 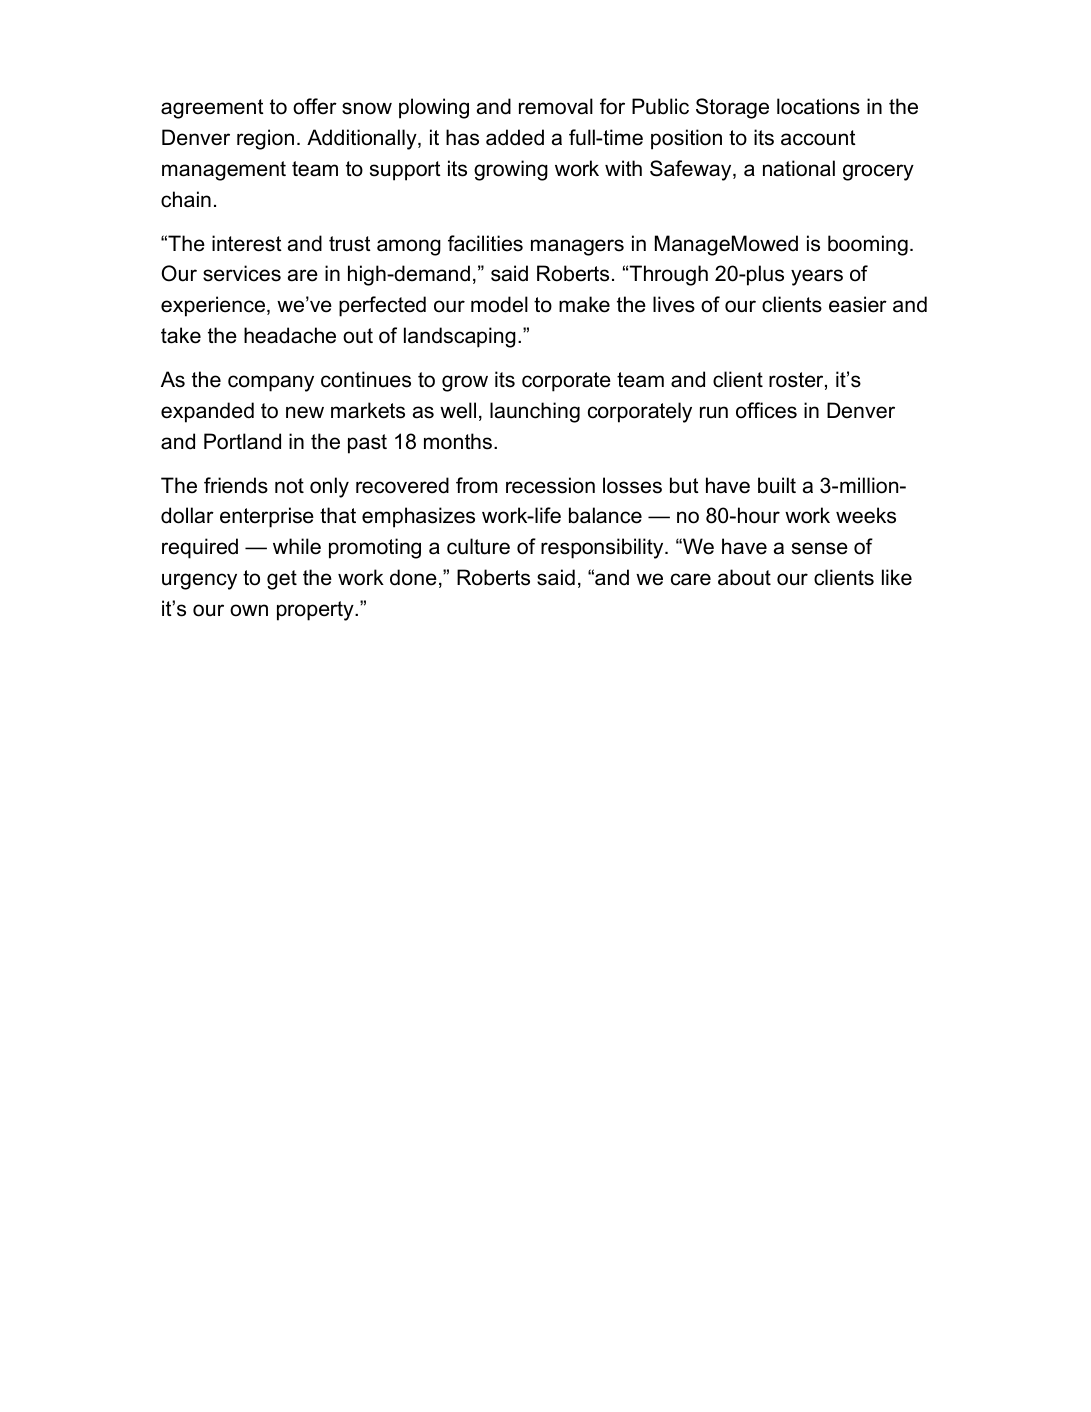 I want to click on removal, so click(x=556, y=106).
